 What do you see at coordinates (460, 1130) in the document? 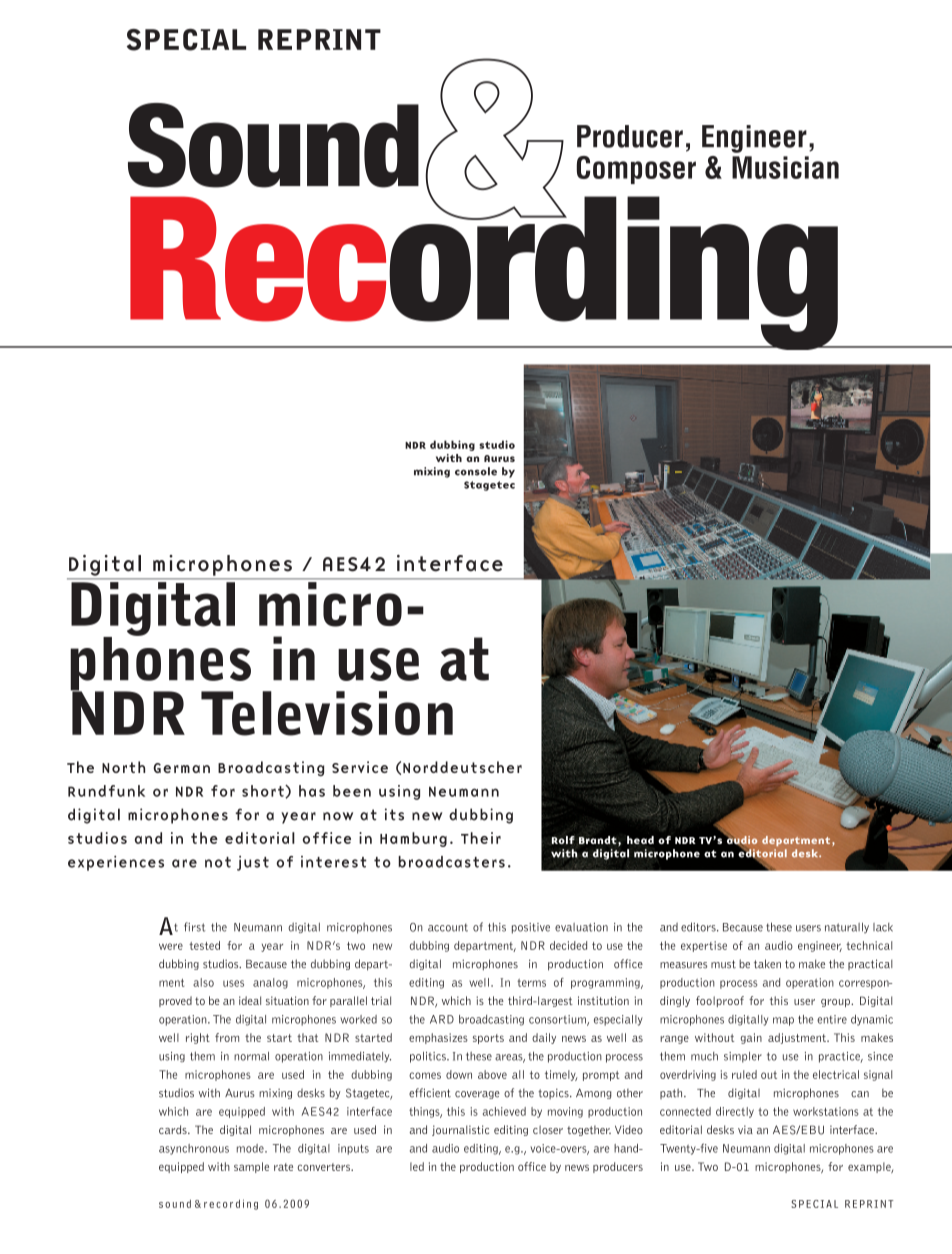
I see `journalistic` at bounding box center [460, 1130].
